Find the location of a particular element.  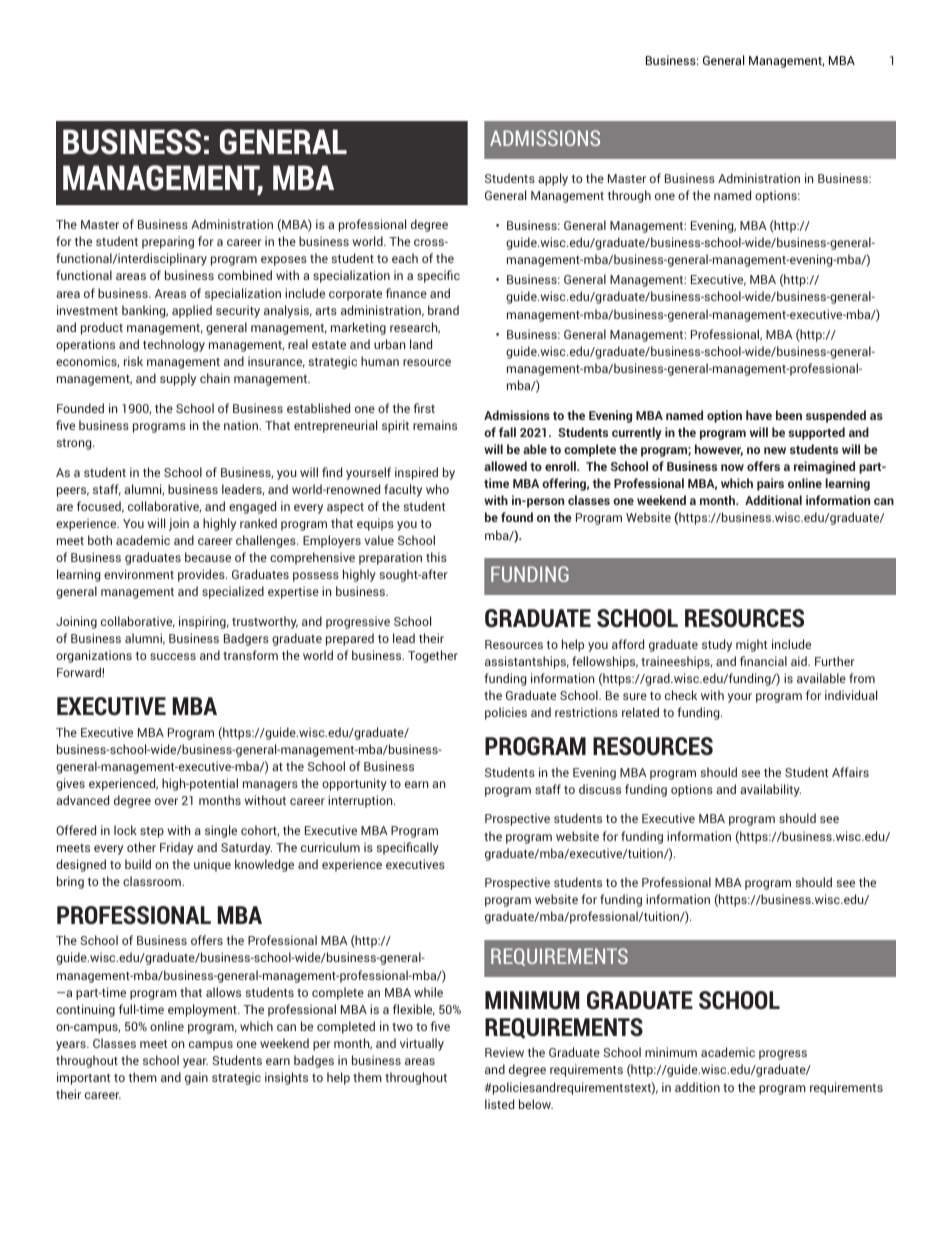

below is located at coordinates (536, 1104).
